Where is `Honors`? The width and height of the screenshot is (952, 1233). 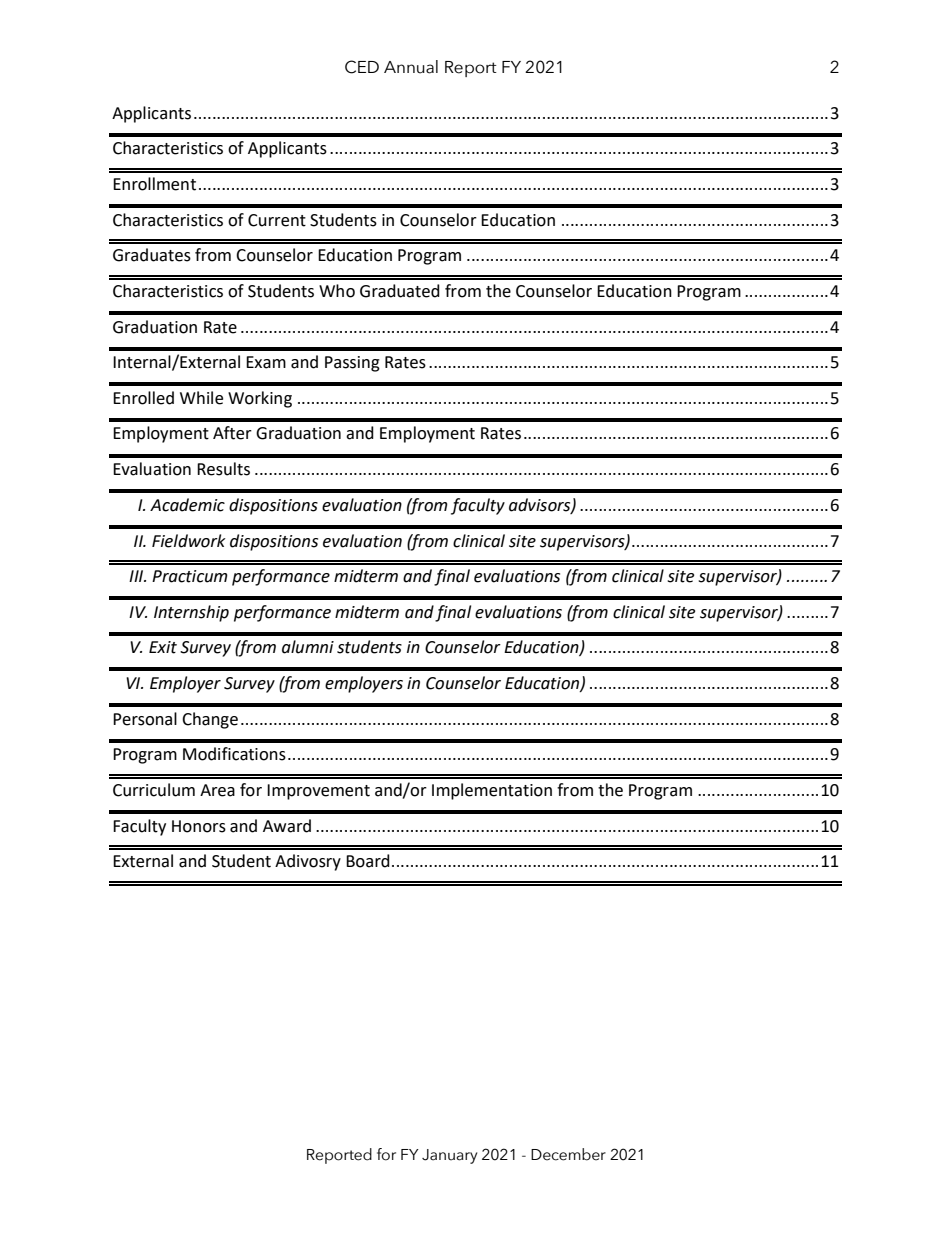
Honors is located at coordinates (199, 826).
